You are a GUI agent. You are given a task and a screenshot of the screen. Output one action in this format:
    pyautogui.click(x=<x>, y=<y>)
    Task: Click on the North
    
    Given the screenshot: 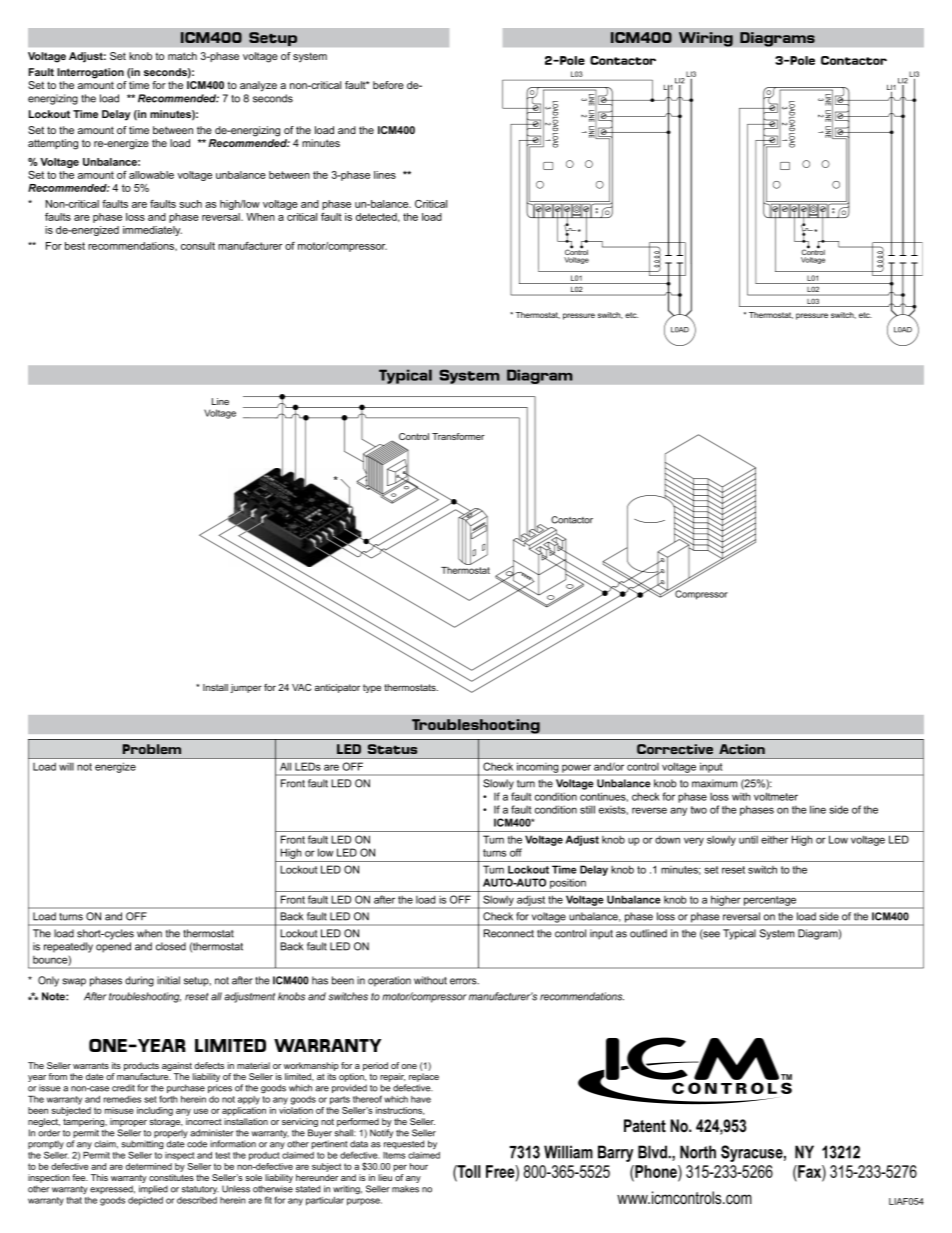 What is the action you would take?
    pyautogui.click(x=698, y=1152)
